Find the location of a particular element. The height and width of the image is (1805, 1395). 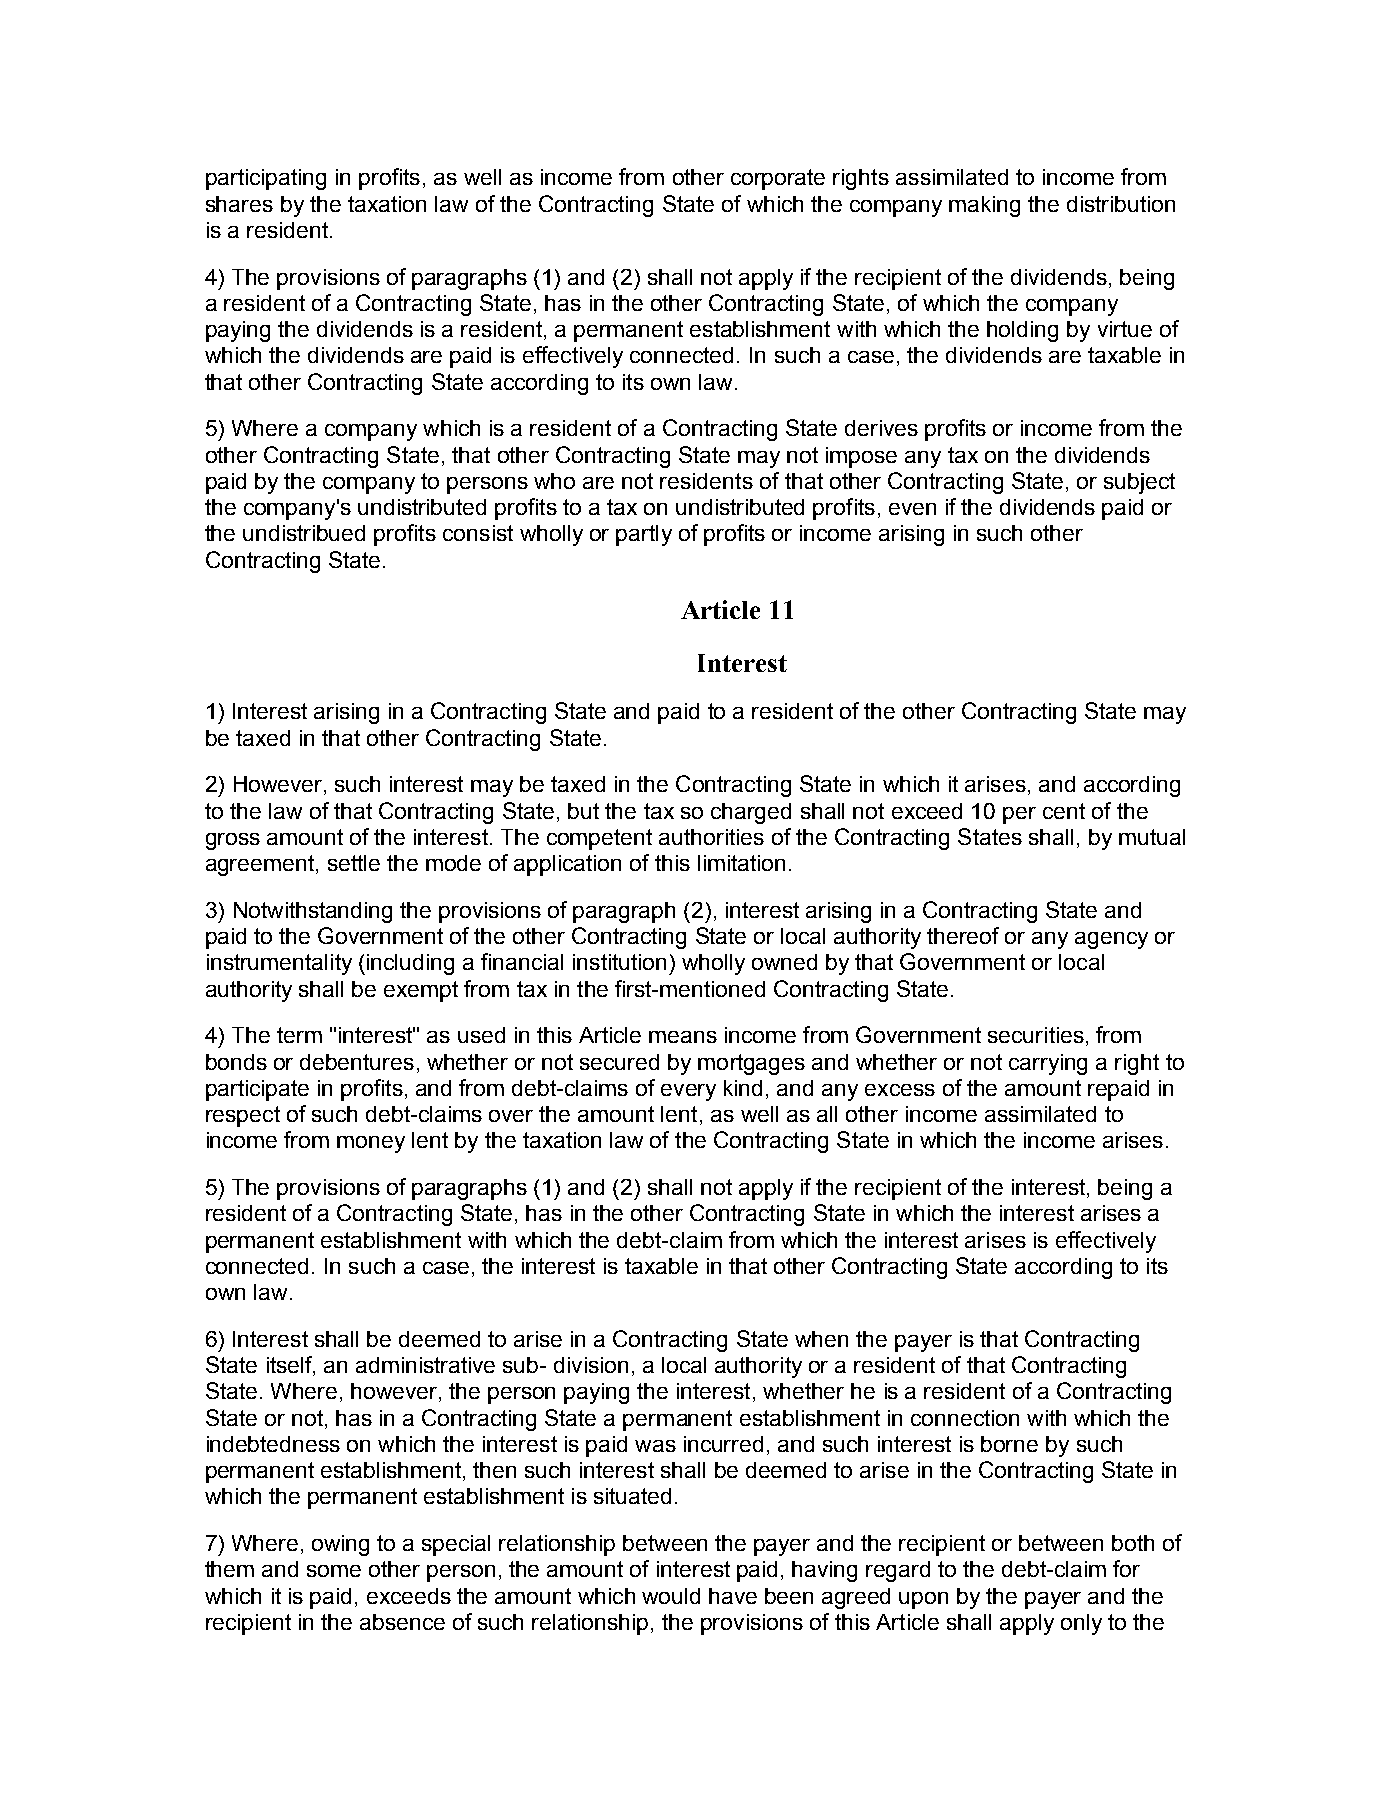

agency is located at coordinates (1111, 940).
